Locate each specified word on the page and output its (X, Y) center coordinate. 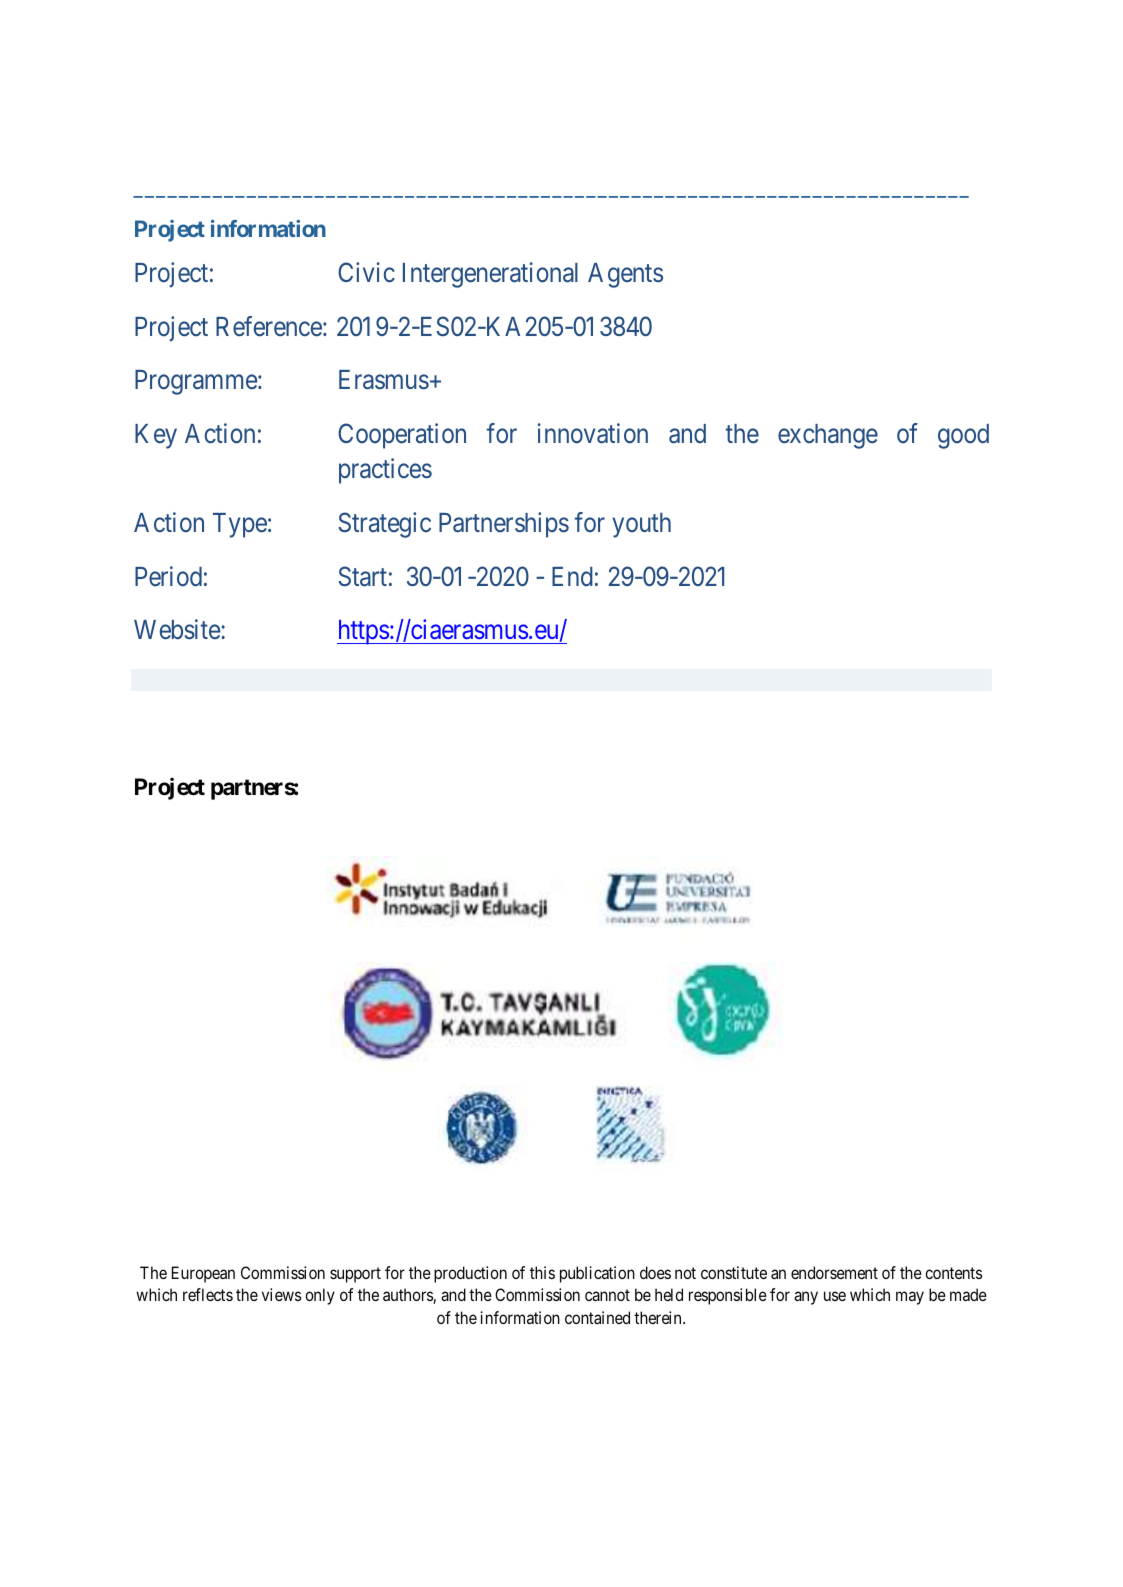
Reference (269, 326)
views (281, 1294)
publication (597, 1274)
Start (362, 576)
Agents (625, 275)
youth (641, 525)
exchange (828, 436)
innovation (593, 433)
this (542, 1272)
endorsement (834, 1272)
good (963, 436)
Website (178, 629)
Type (240, 525)
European (203, 1274)
